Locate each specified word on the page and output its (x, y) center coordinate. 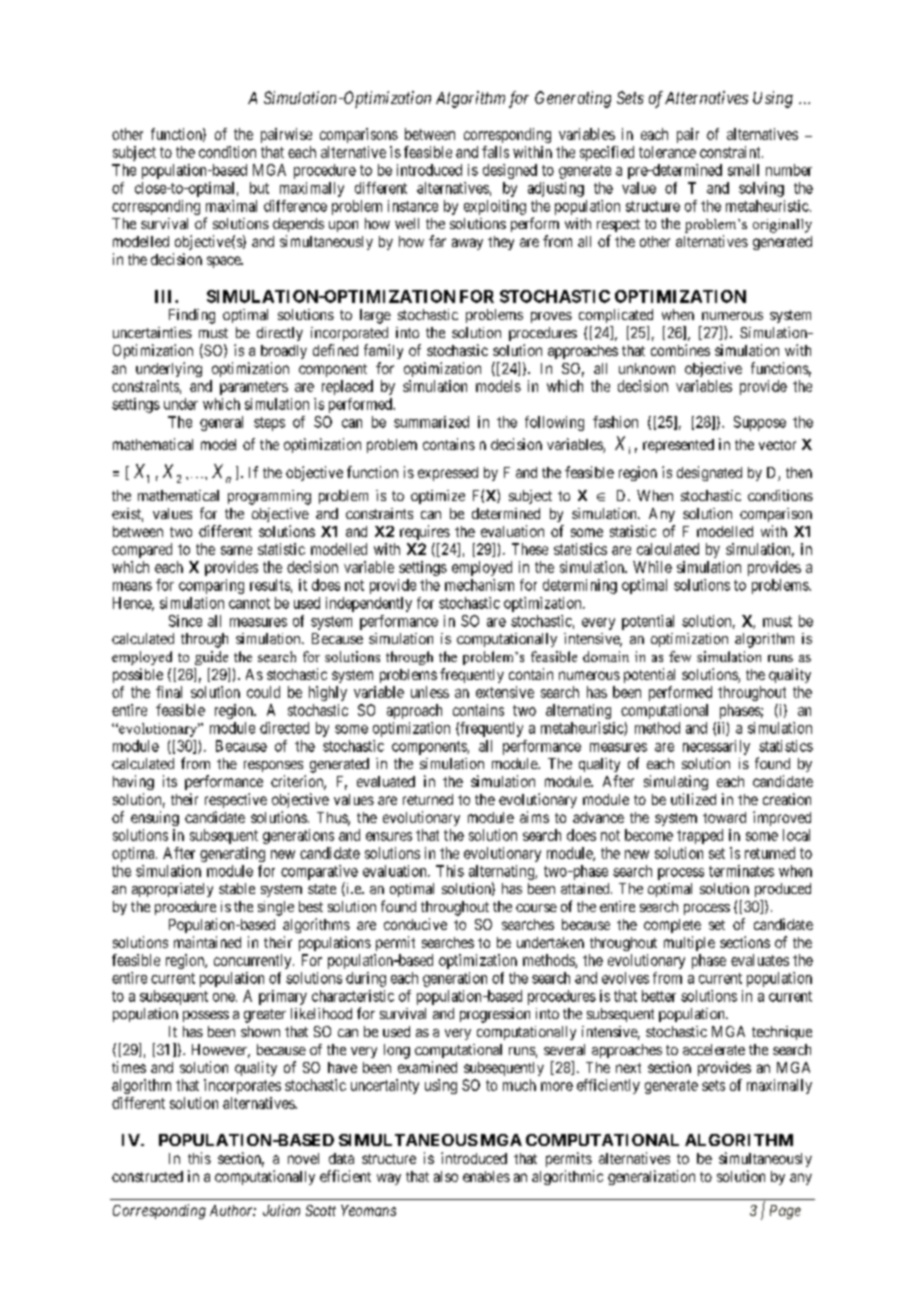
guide (211, 658)
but (259, 188)
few (680, 656)
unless (430, 692)
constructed (147, 1176)
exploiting (495, 207)
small (743, 170)
